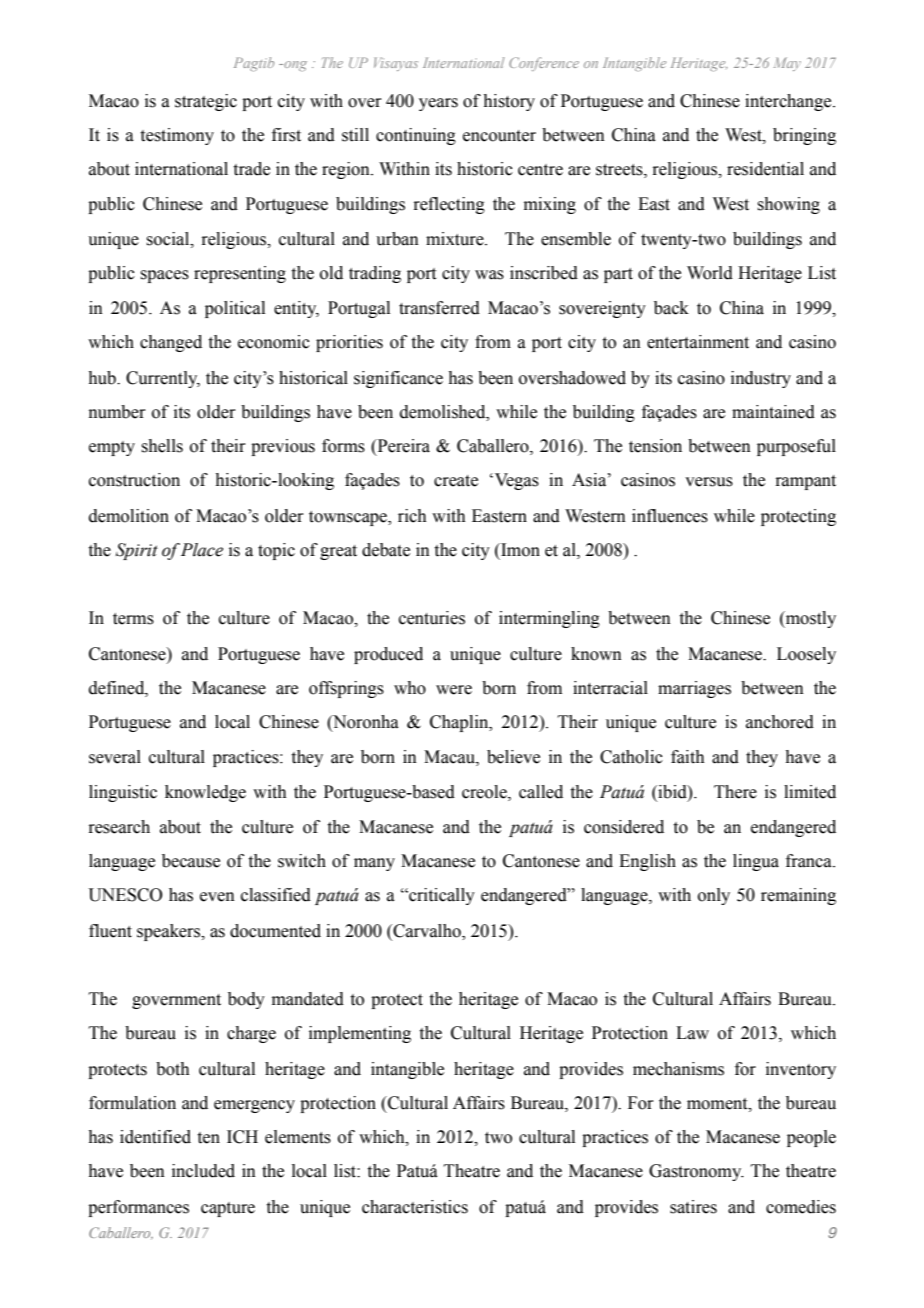  Describe the element at coordinates (714, 896) in the screenshot. I see `only` at that location.
